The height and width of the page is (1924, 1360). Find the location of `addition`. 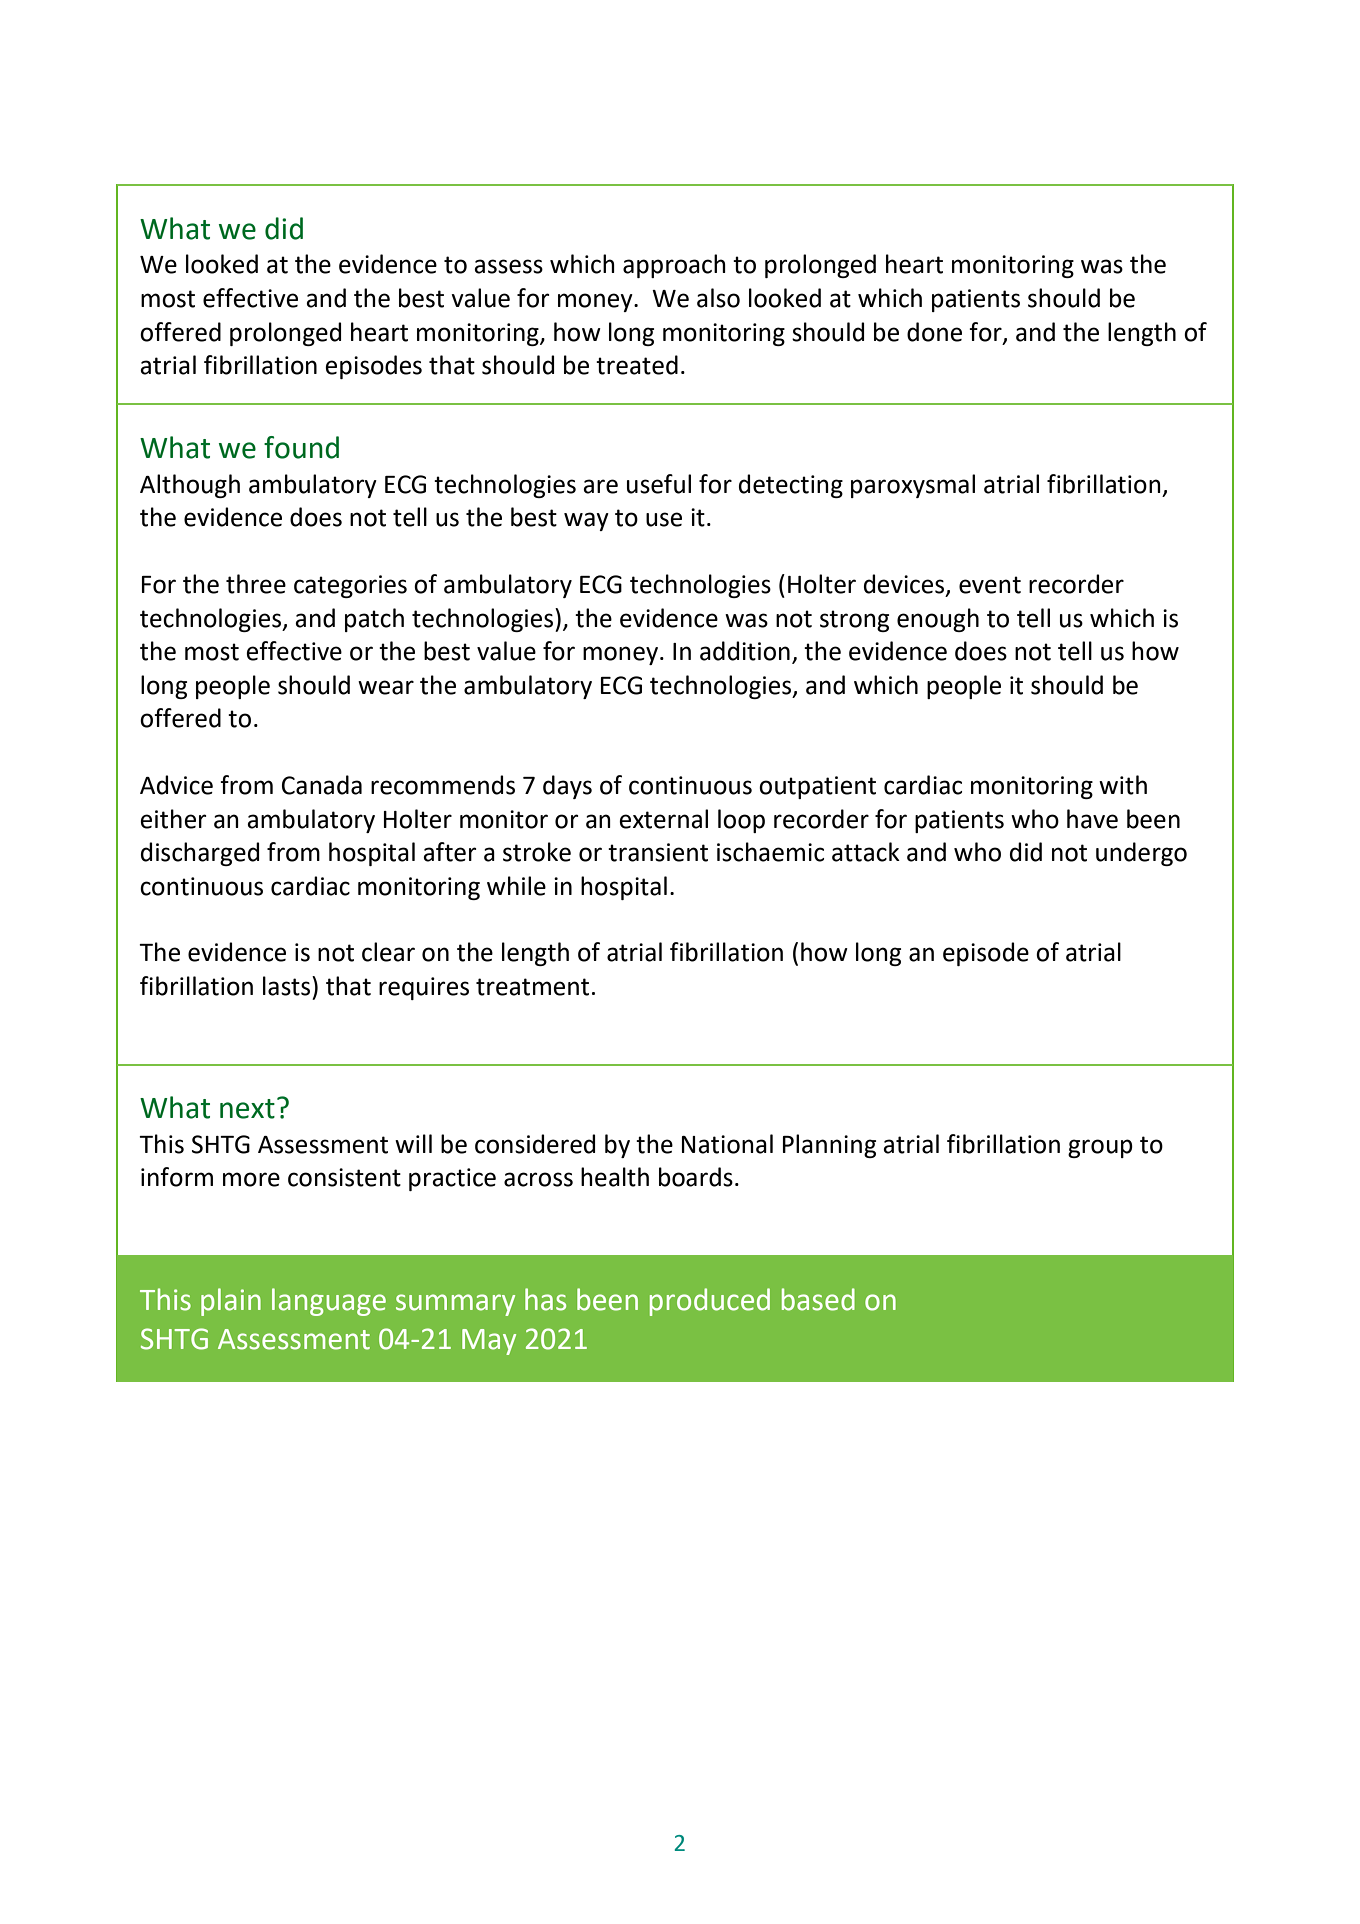

addition is located at coordinates (745, 651).
